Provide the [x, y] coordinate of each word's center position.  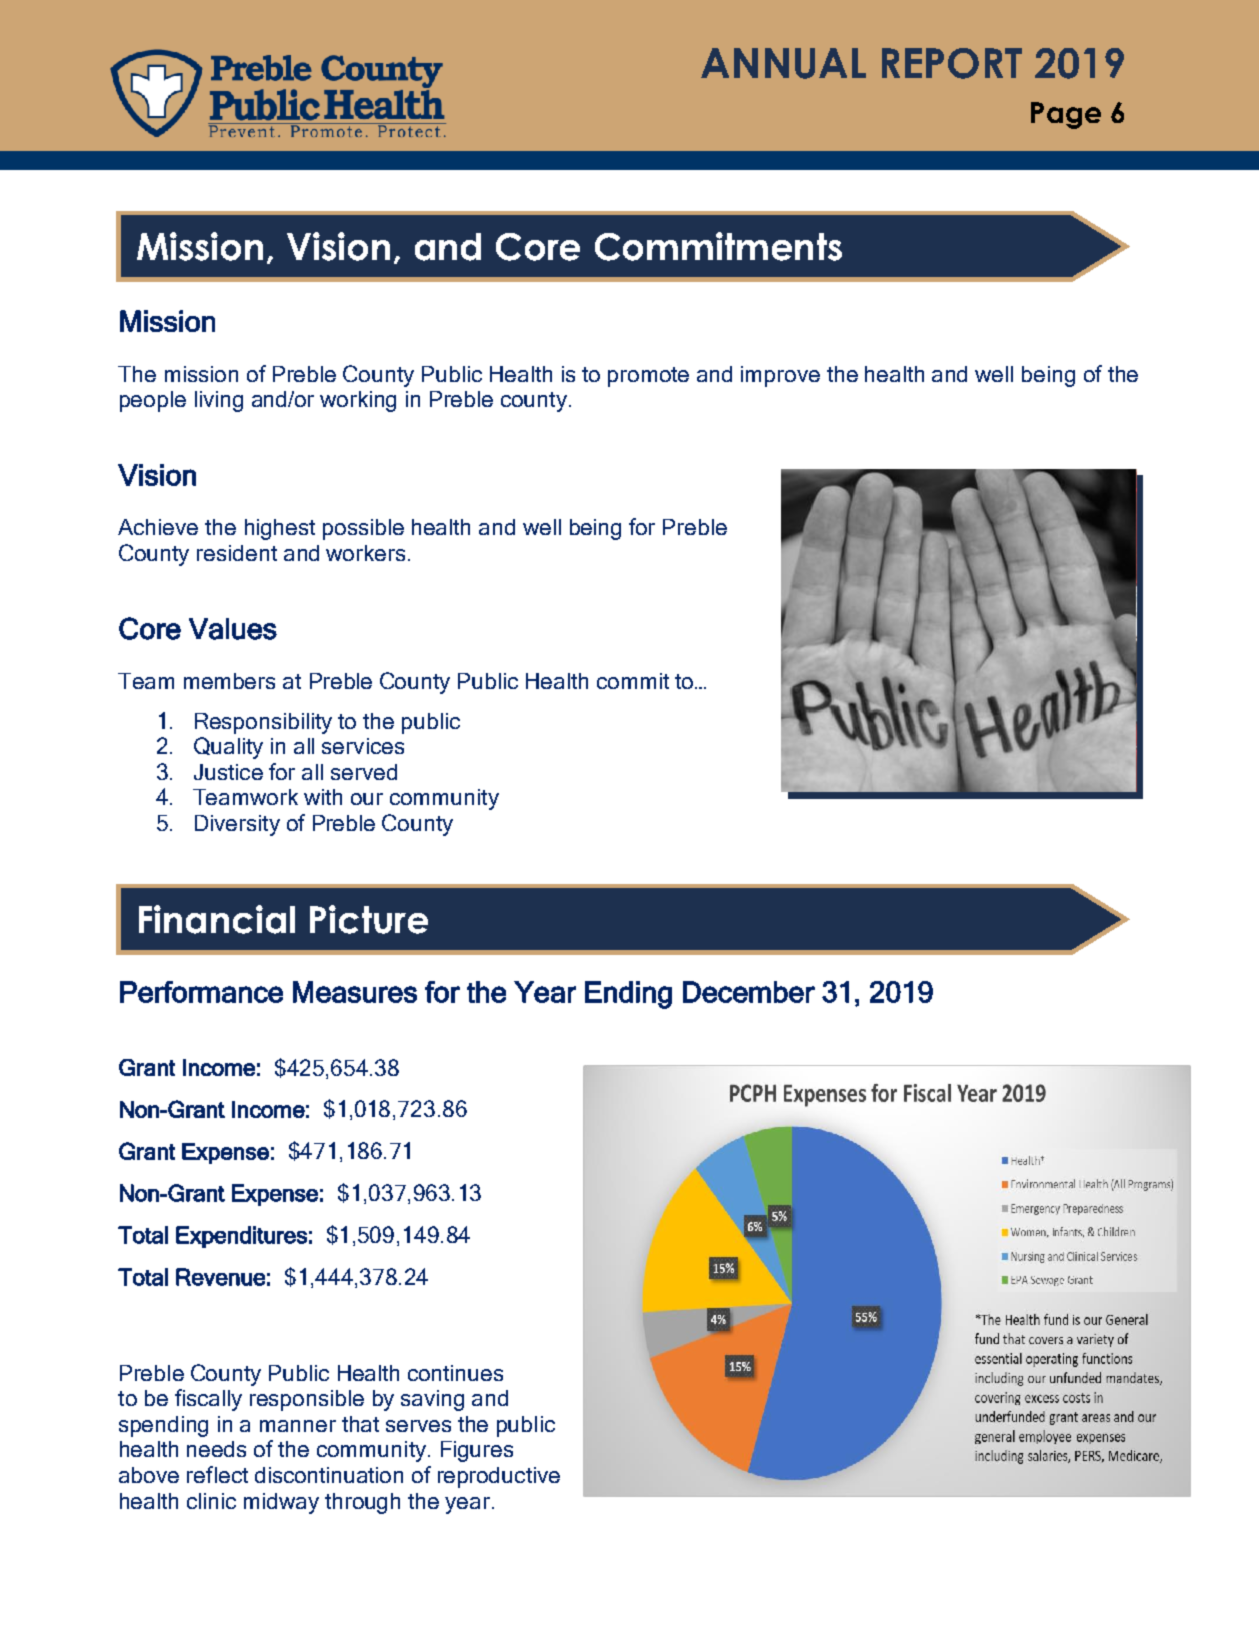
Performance [201, 992]
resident [237, 553]
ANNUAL [783, 63]
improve [780, 376]
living [219, 401]
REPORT [952, 63]
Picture [369, 919]
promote [648, 377]
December [749, 992]
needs [216, 1449]
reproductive [499, 1477]
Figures [477, 1451]
